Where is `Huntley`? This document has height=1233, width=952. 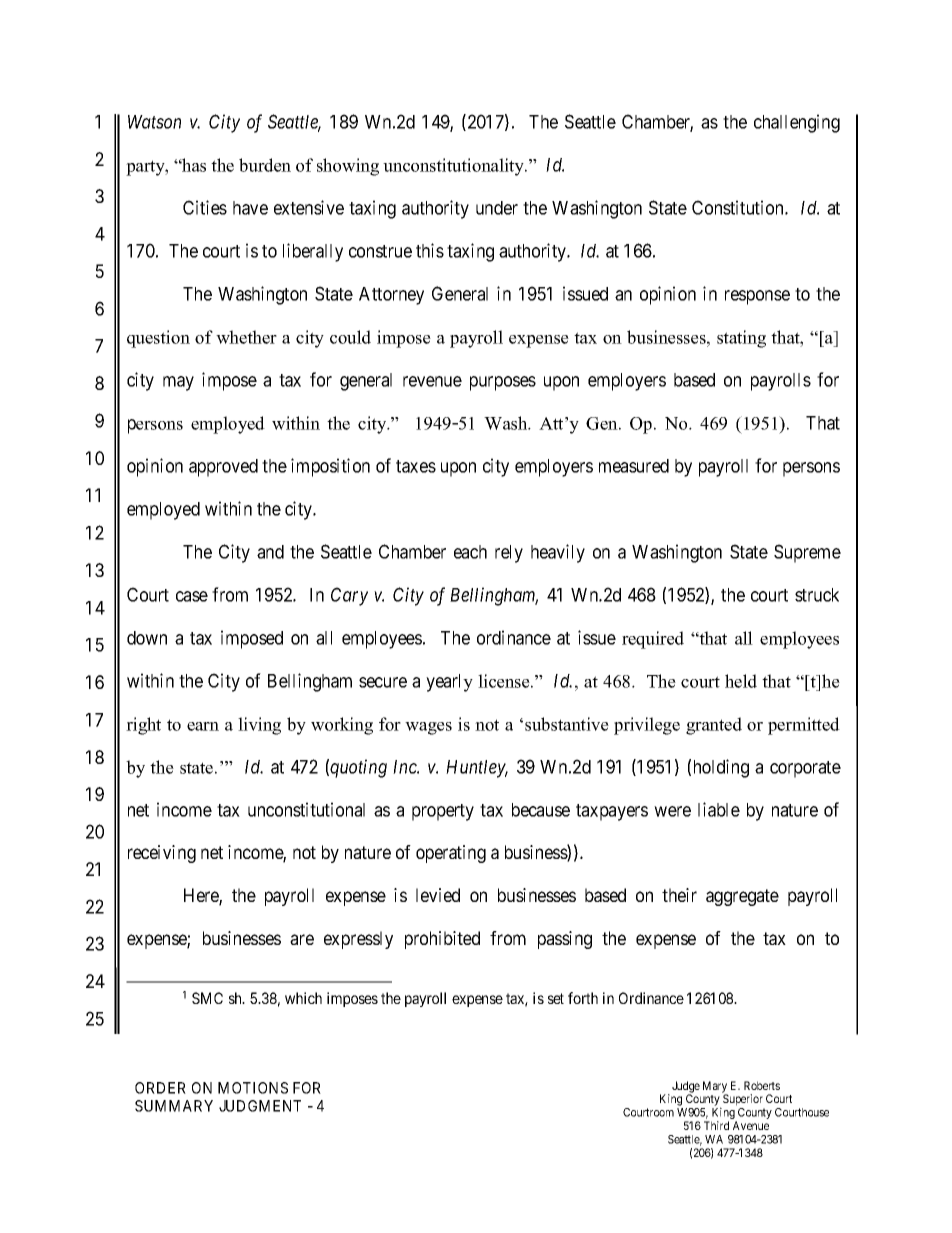
Huntley is located at coordinates (477, 769).
